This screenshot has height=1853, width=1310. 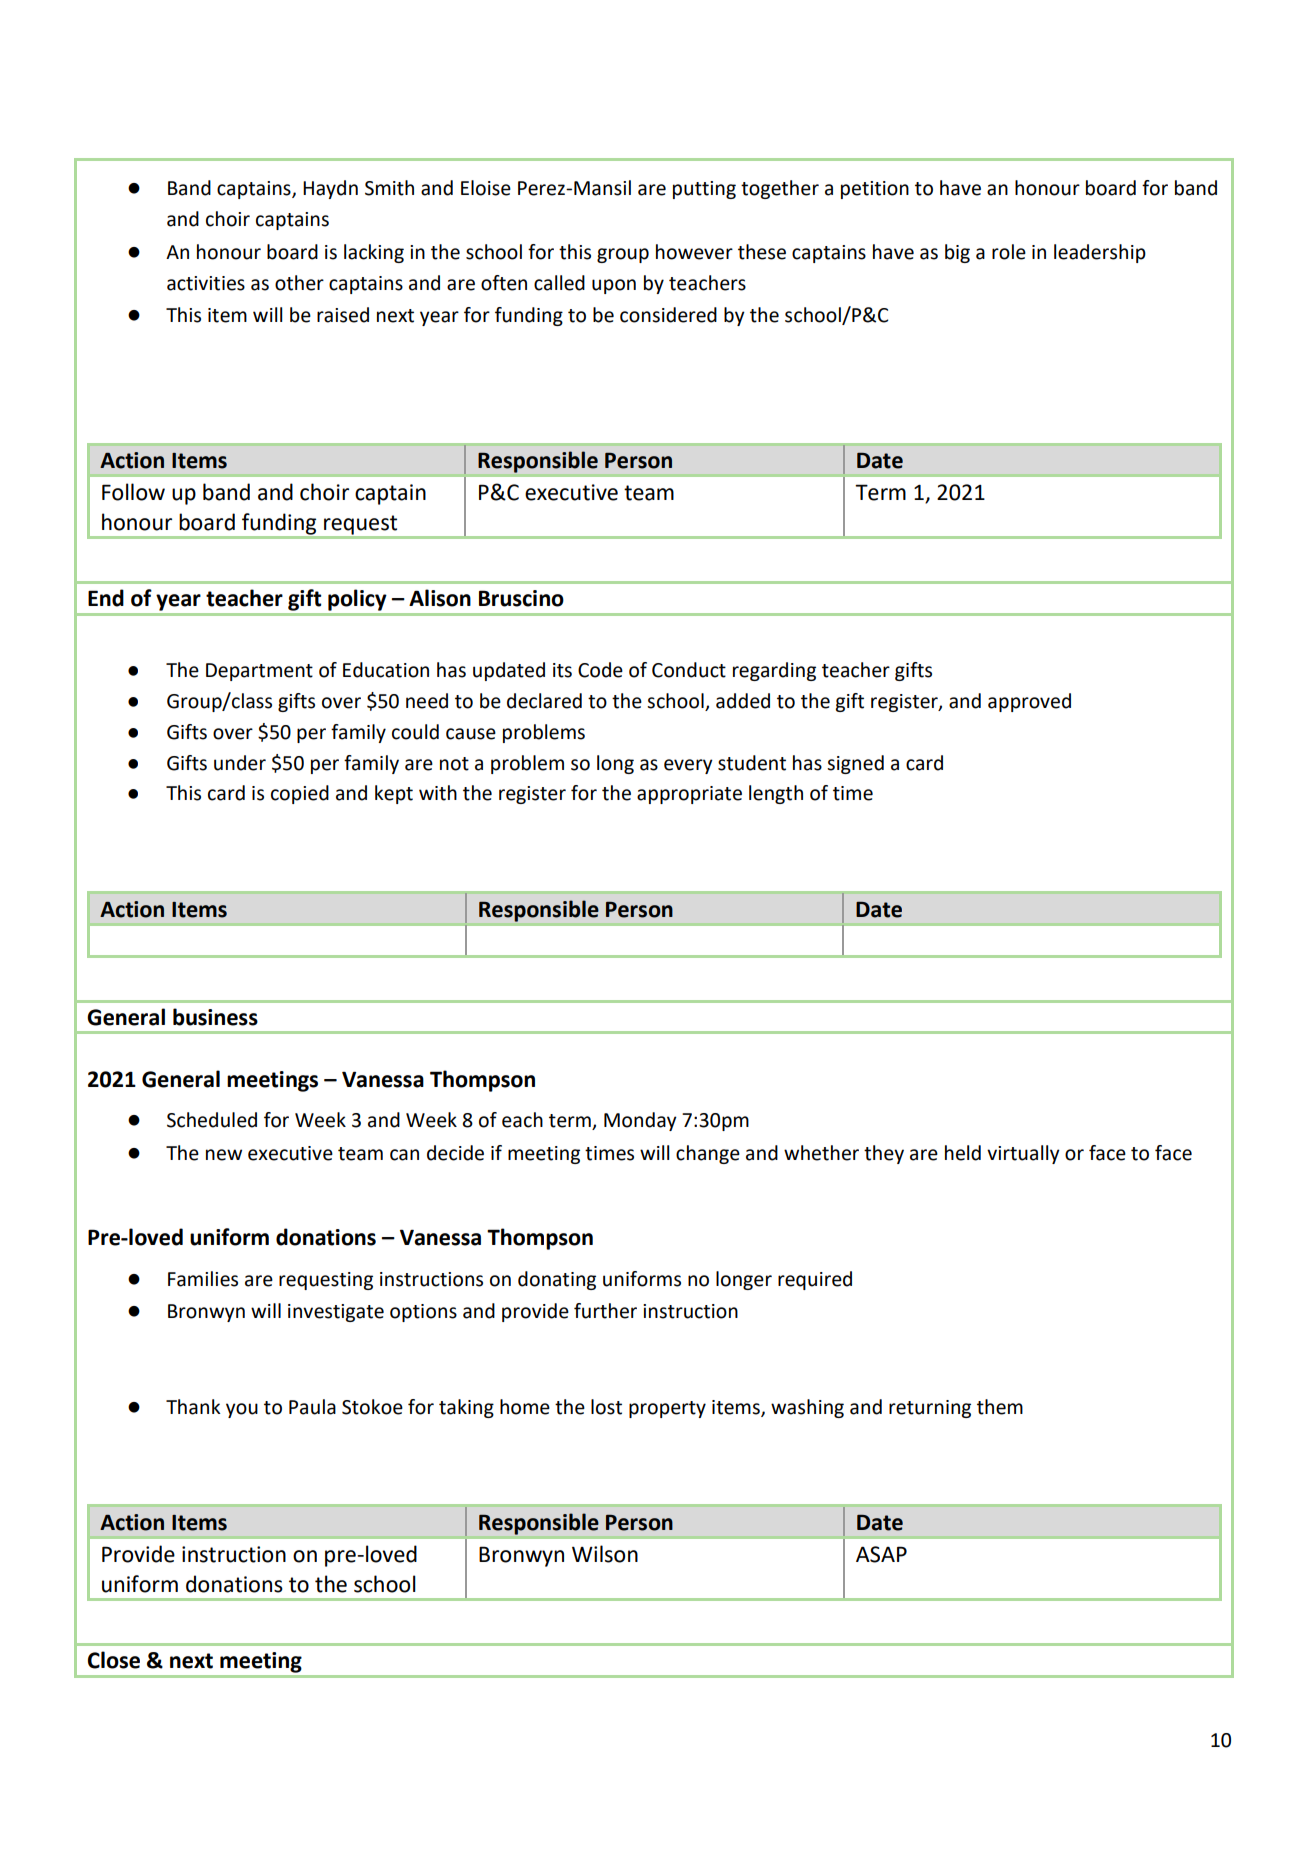 I want to click on appropriate, so click(x=689, y=795).
